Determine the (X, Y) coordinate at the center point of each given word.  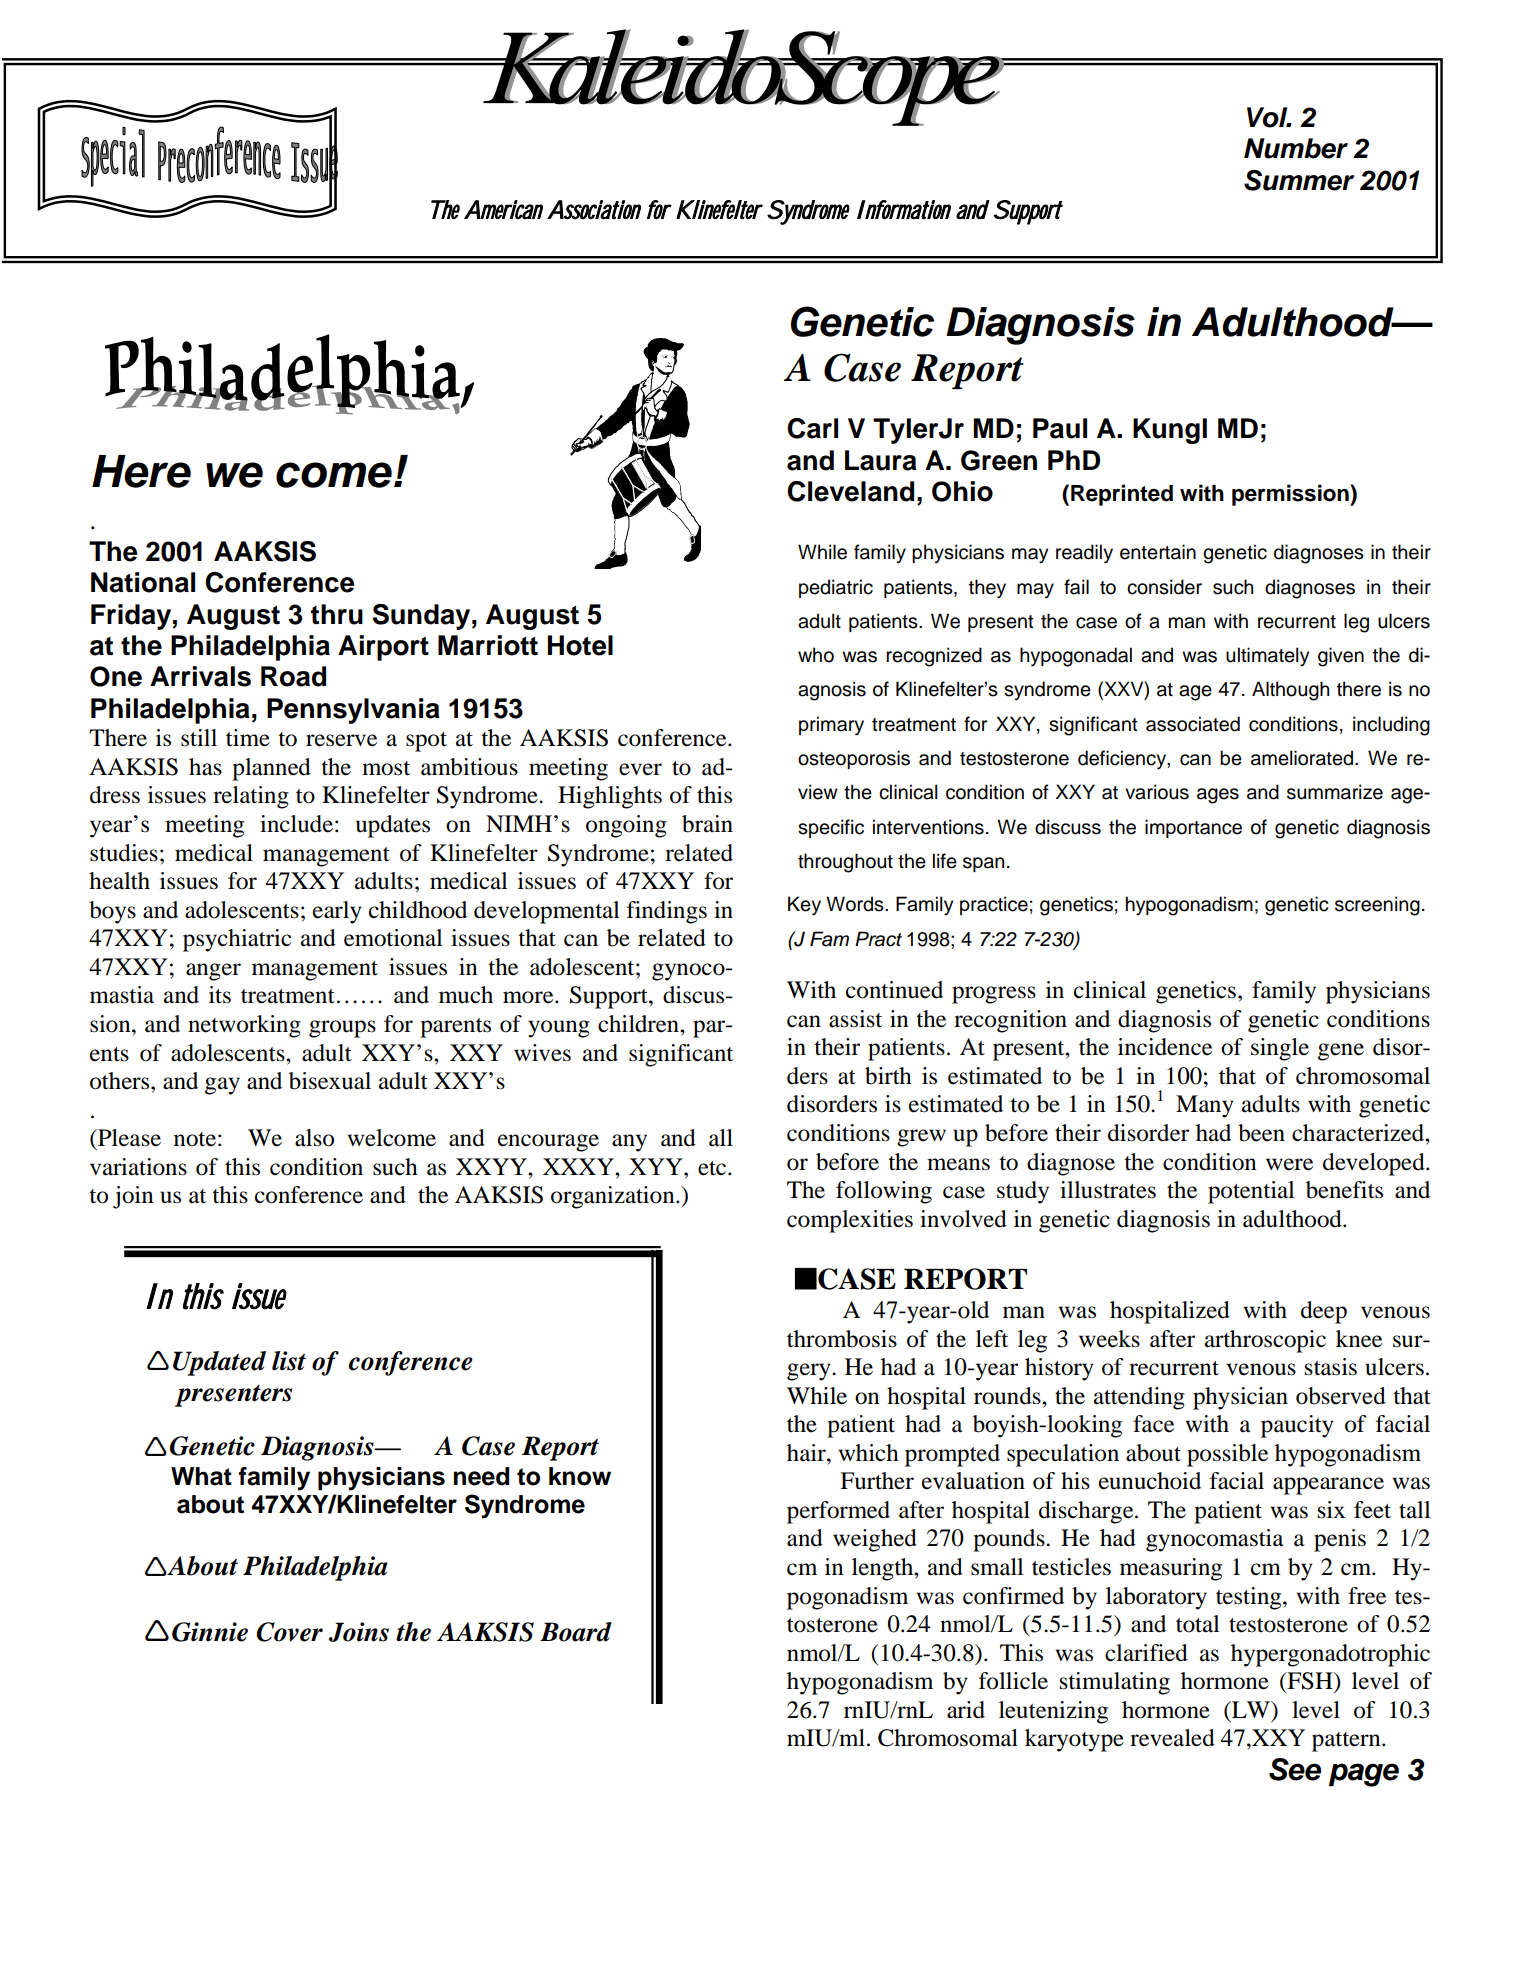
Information (904, 210)
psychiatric (237, 940)
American (503, 209)
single (1280, 1049)
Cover (289, 1632)
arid (966, 1710)
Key (804, 906)
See (1295, 1769)
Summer (1299, 180)
